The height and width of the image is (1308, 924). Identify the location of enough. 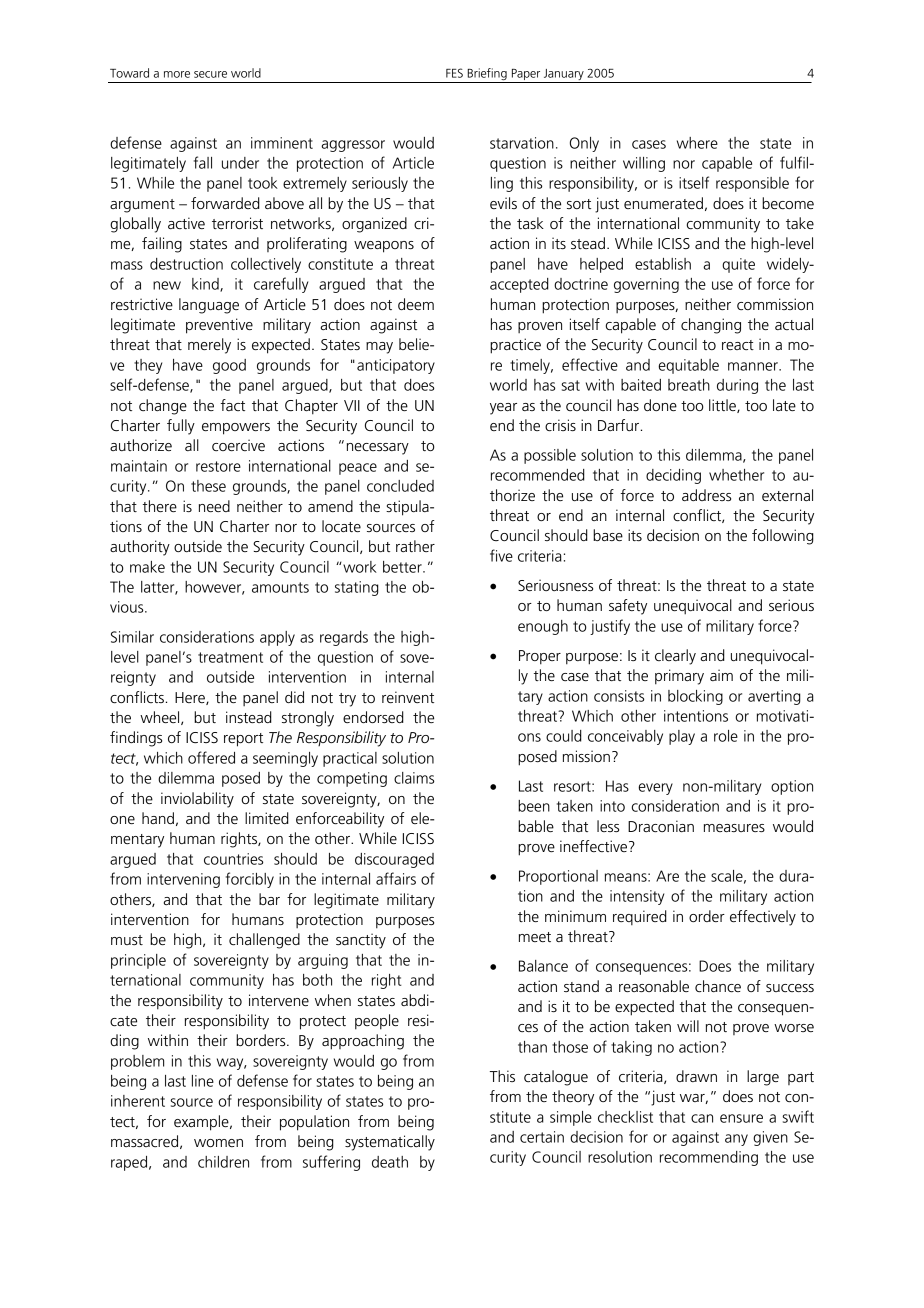
(543, 627).
